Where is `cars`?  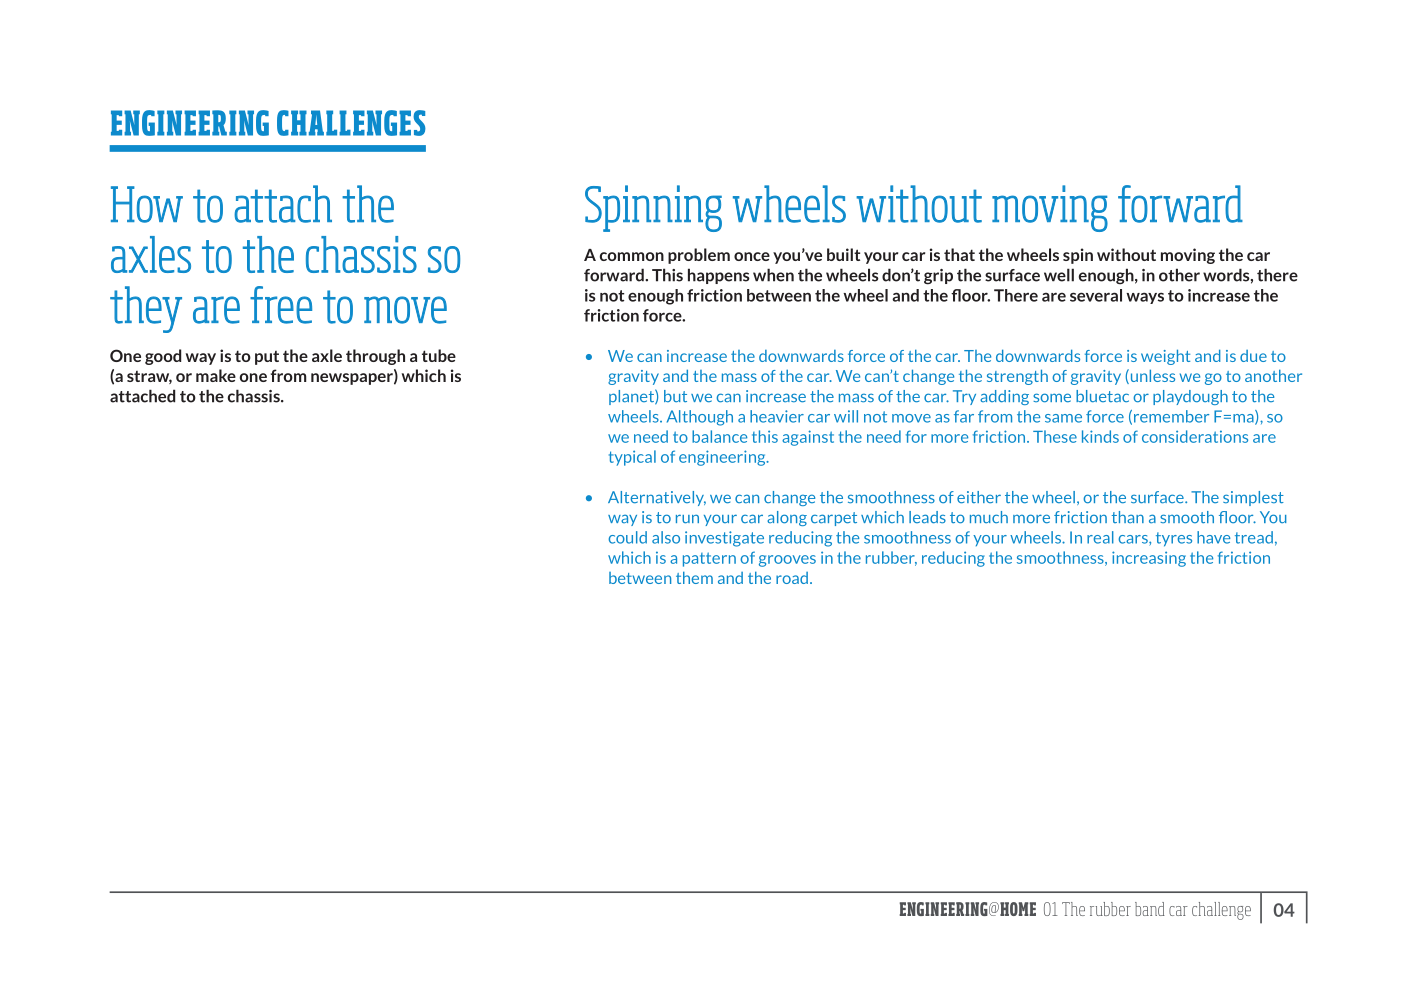 cars is located at coordinates (1134, 540).
